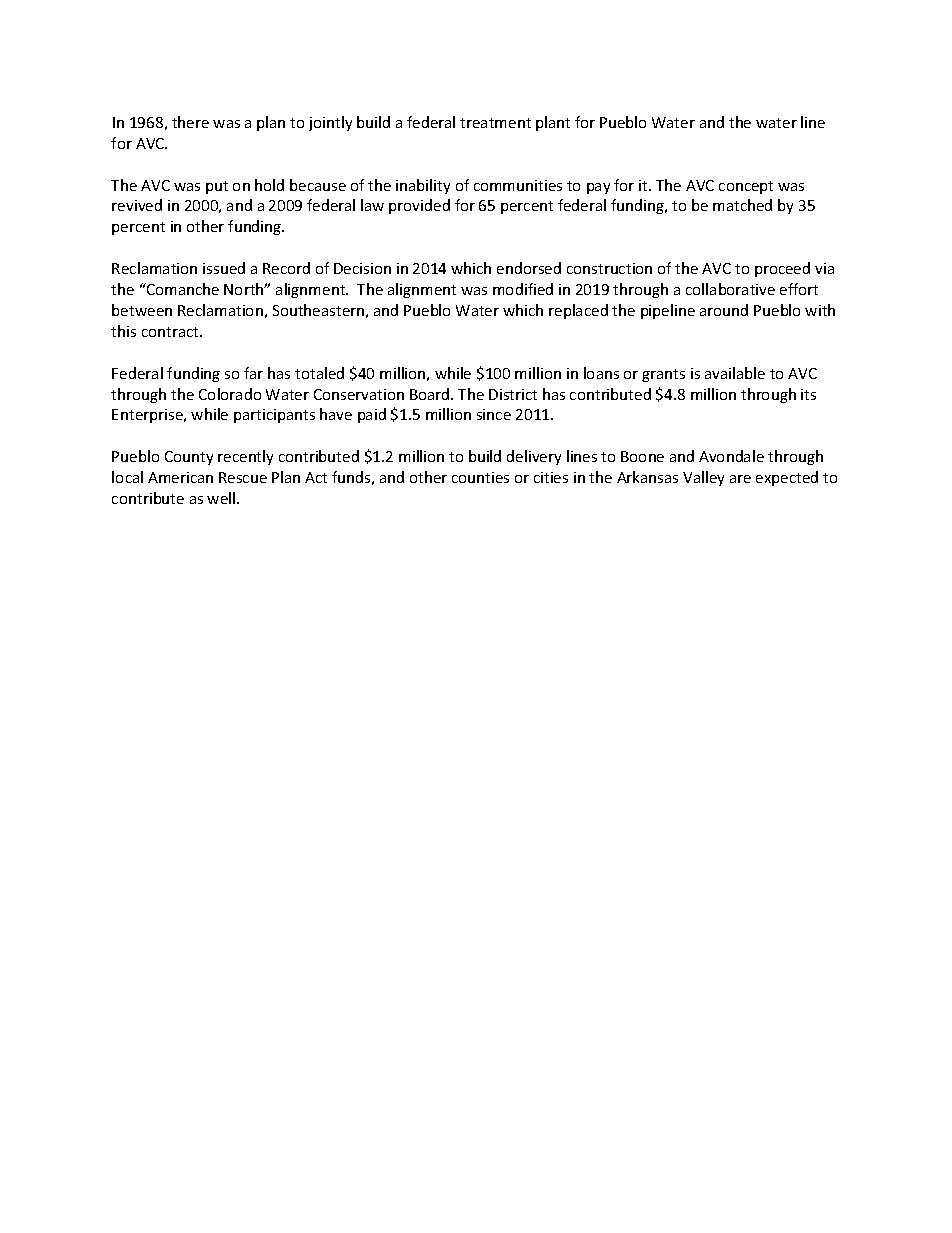  I want to click on between, so click(142, 310).
